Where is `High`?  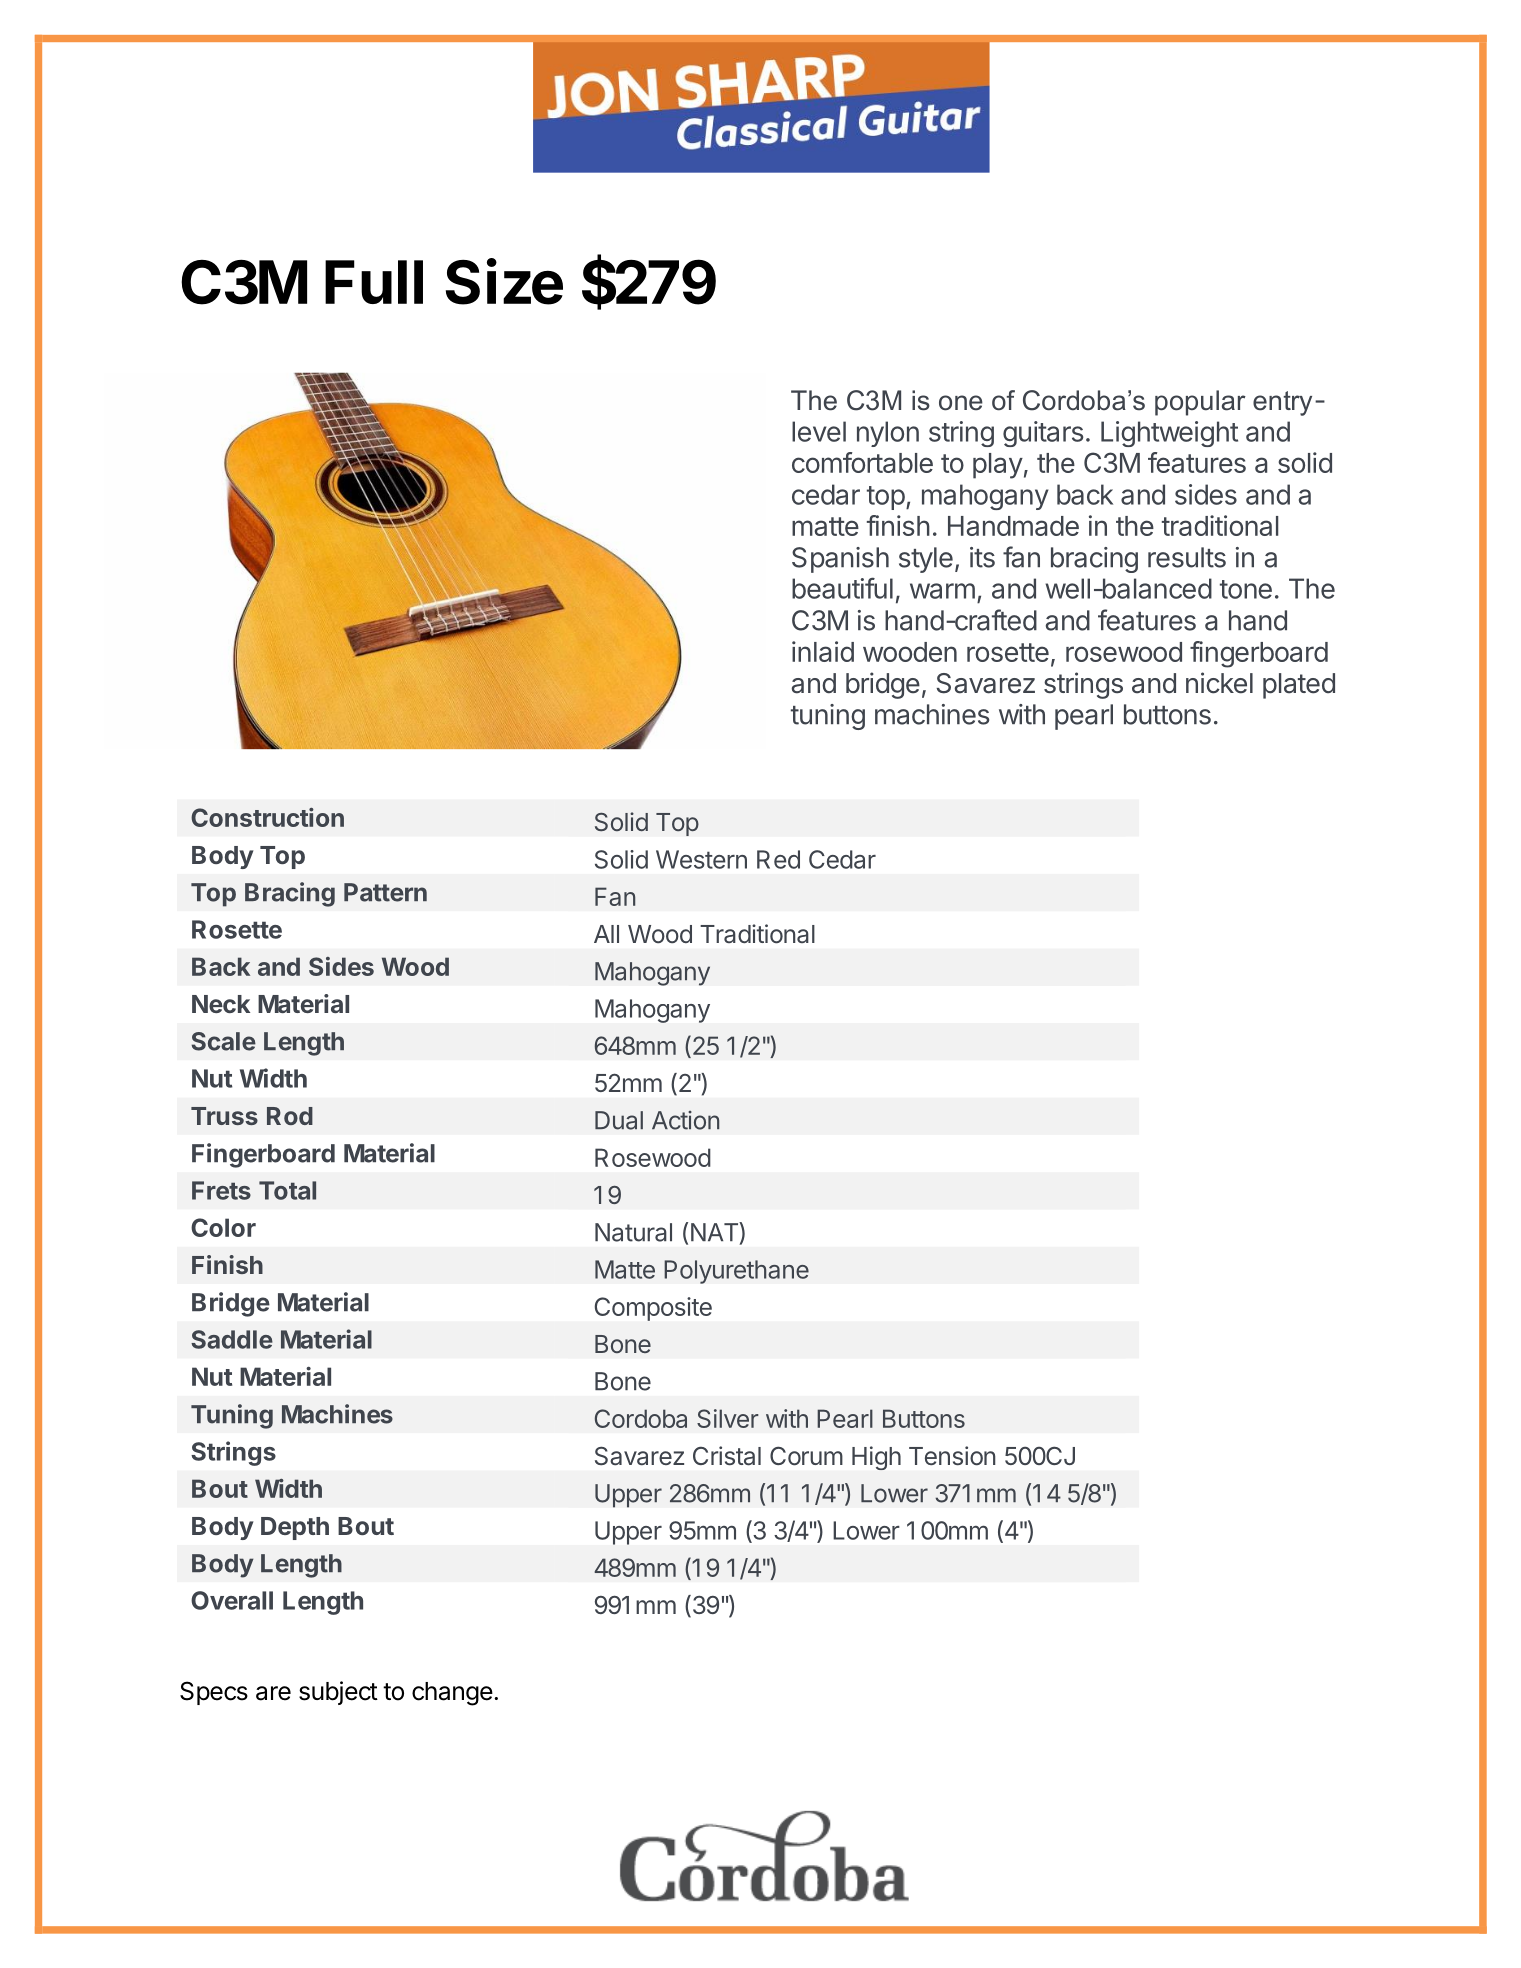 High is located at coordinates (876, 1458).
